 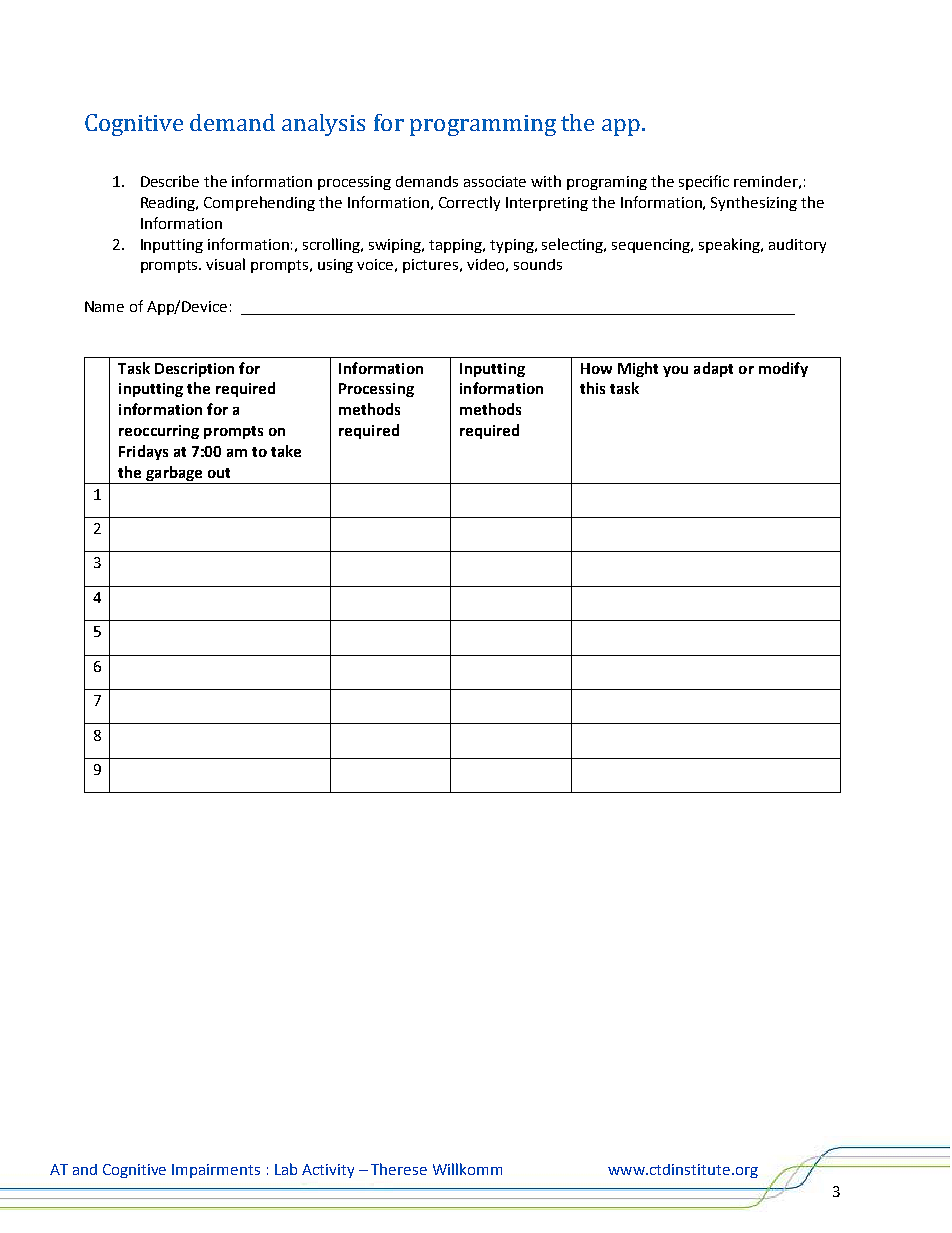 What do you see at coordinates (216, 1171) in the image?
I see `Impairments` at bounding box center [216, 1171].
